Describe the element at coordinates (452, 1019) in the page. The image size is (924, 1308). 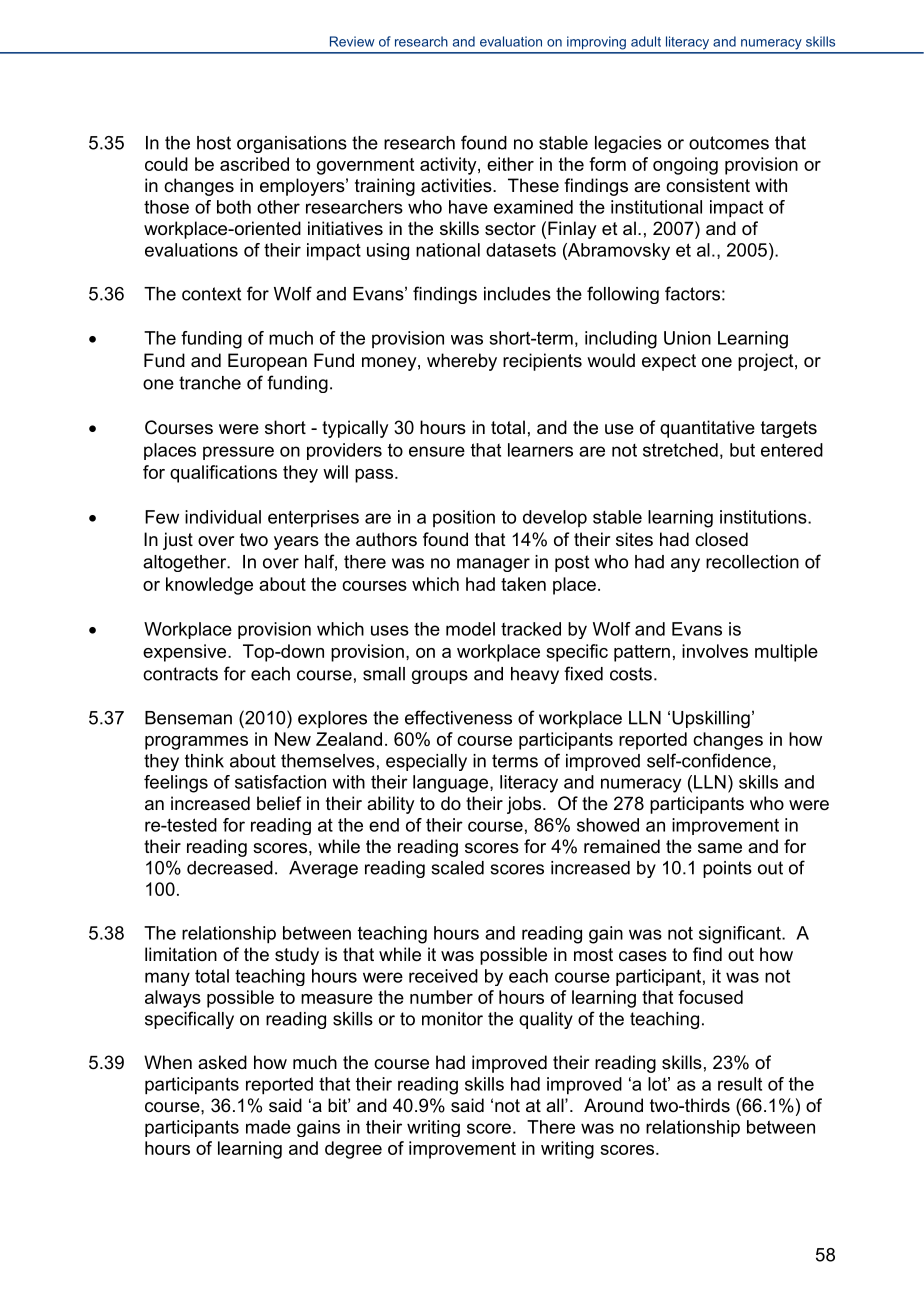
I see `monitor` at that location.
